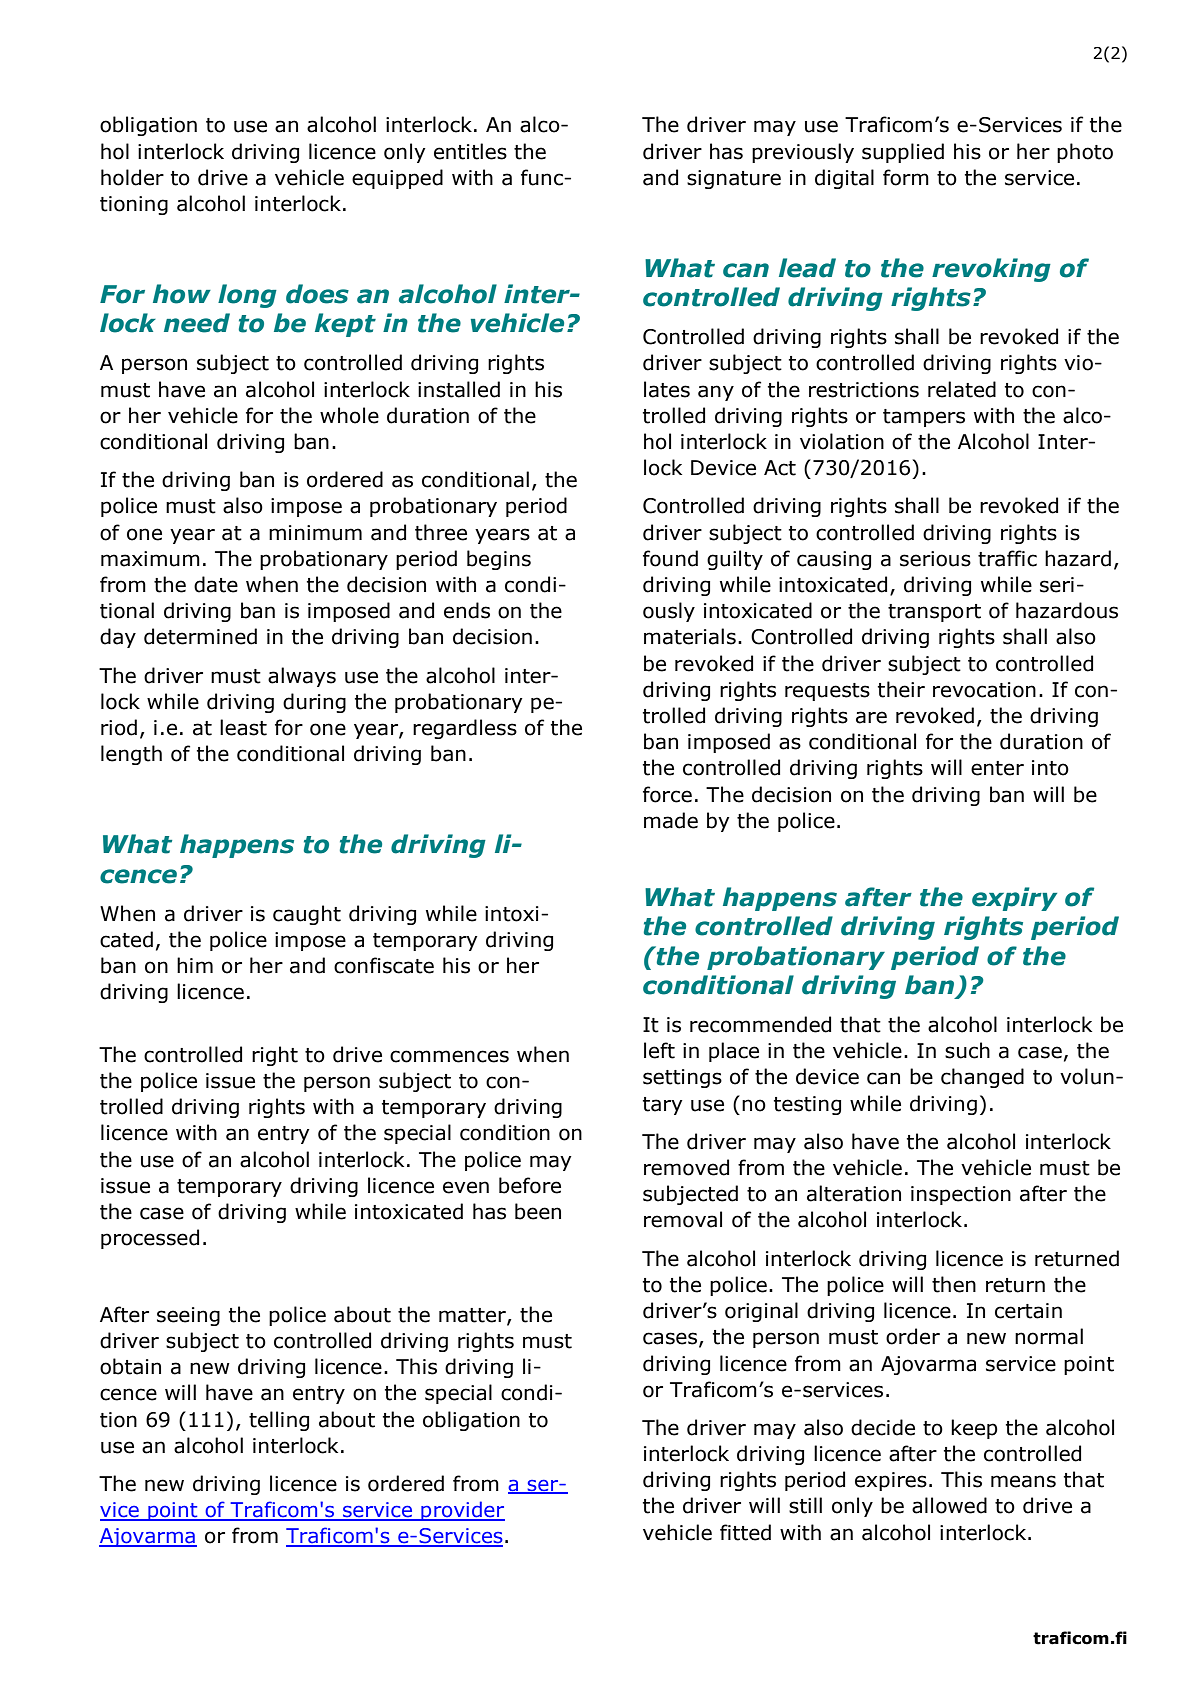  I want to click on processed, so click(150, 1239).
